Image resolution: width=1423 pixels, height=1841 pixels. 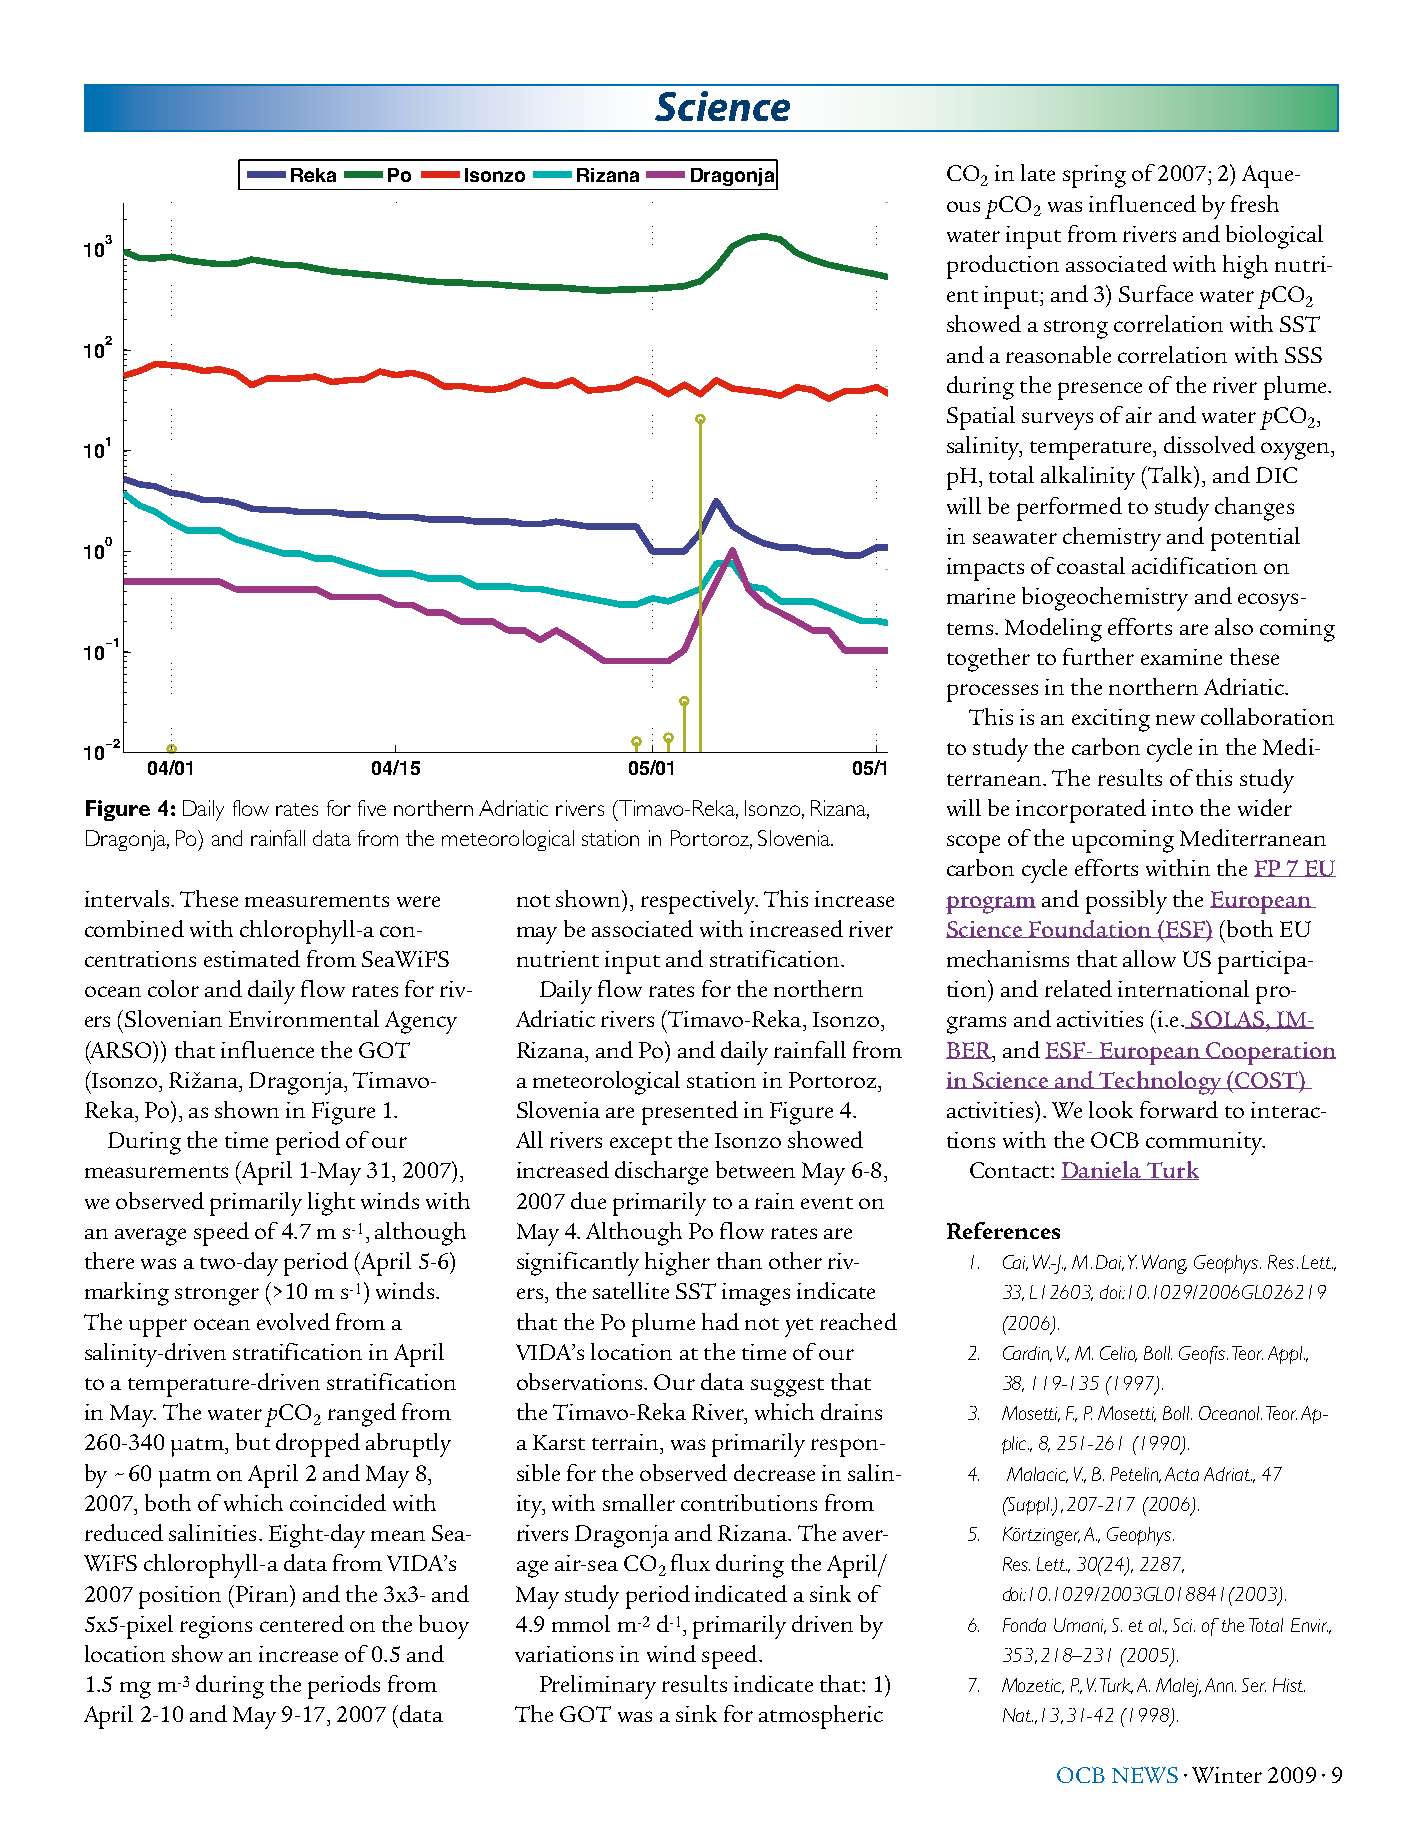 What do you see at coordinates (1094, 176) in the screenshot?
I see `spring` at bounding box center [1094, 176].
